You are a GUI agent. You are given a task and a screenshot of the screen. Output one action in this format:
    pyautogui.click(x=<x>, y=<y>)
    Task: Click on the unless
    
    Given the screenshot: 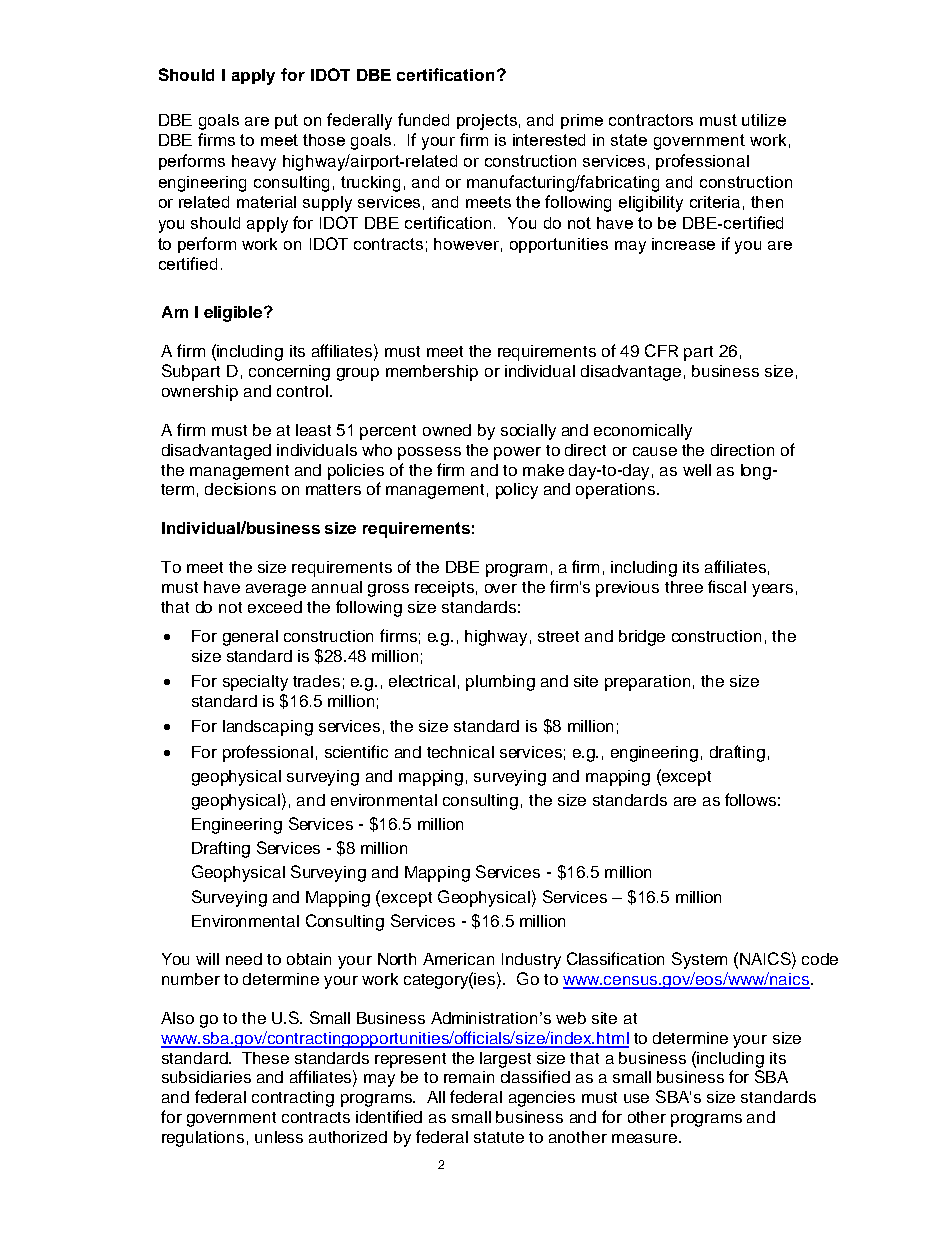 What is the action you would take?
    pyautogui.click(x=279, y=1137)
